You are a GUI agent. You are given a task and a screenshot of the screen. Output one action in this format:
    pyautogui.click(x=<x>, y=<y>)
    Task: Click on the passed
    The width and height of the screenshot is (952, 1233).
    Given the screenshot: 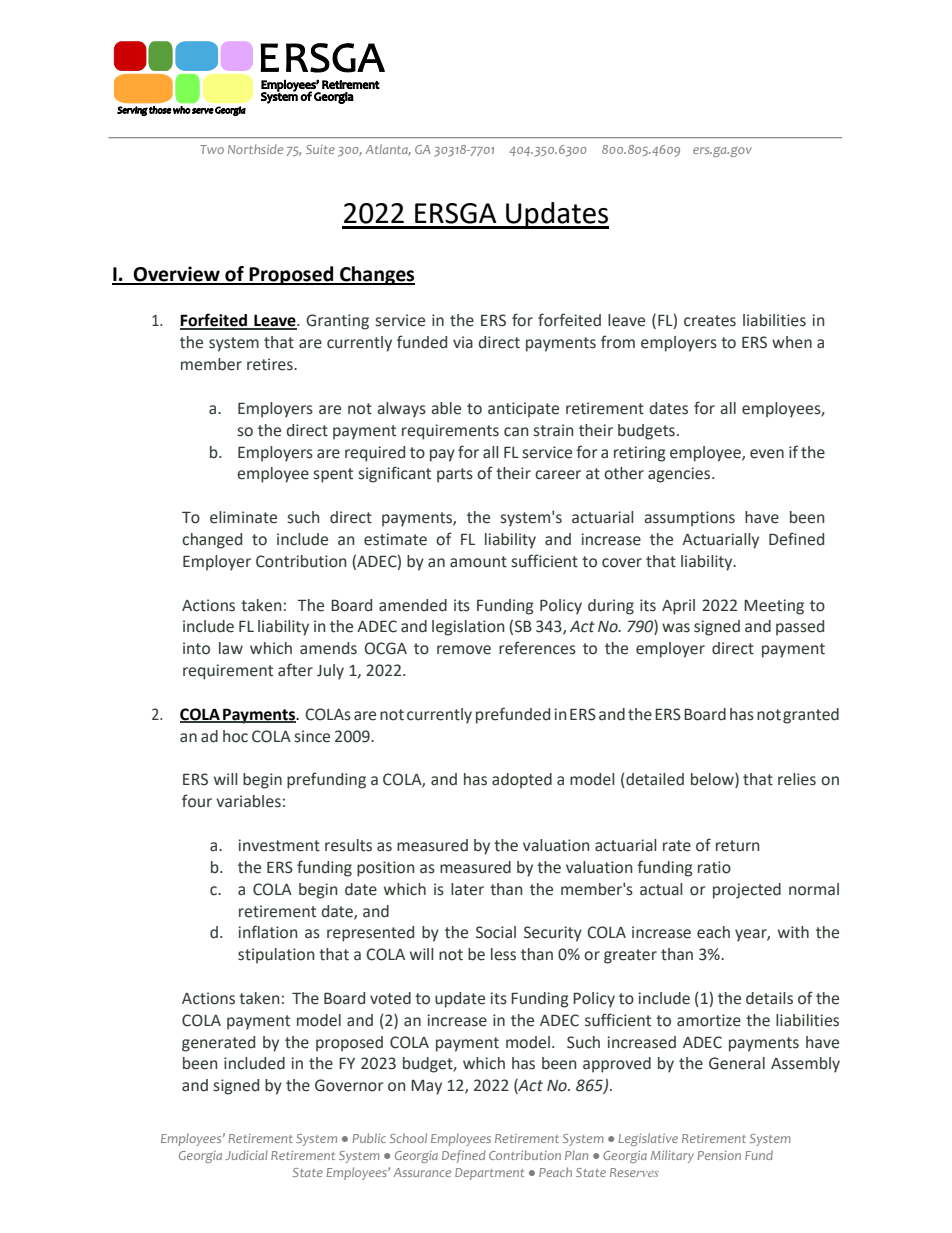 What is the action you would take?
    pyautogui.click(x=800, y=628)
